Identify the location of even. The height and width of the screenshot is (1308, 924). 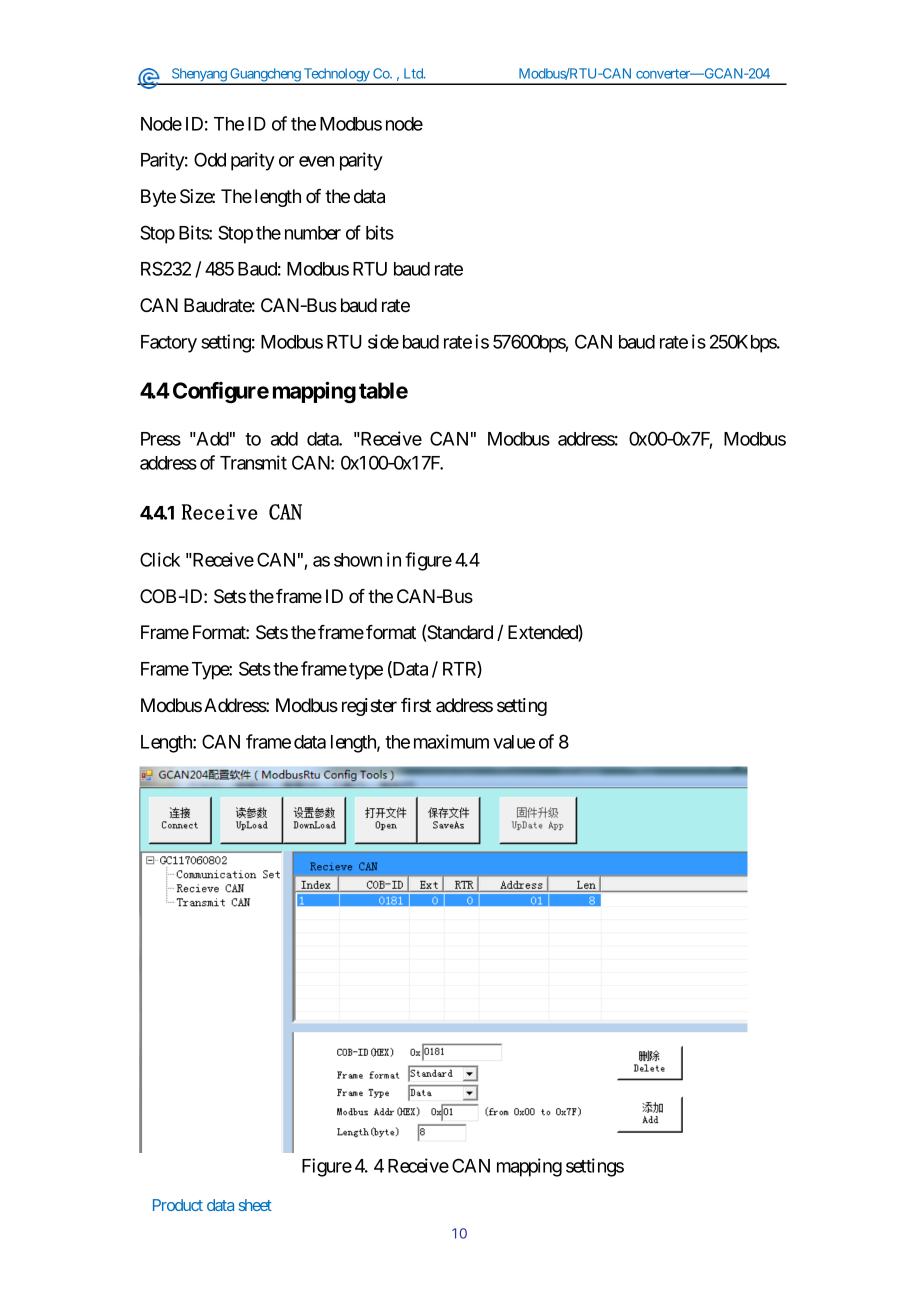
(316, 161).
